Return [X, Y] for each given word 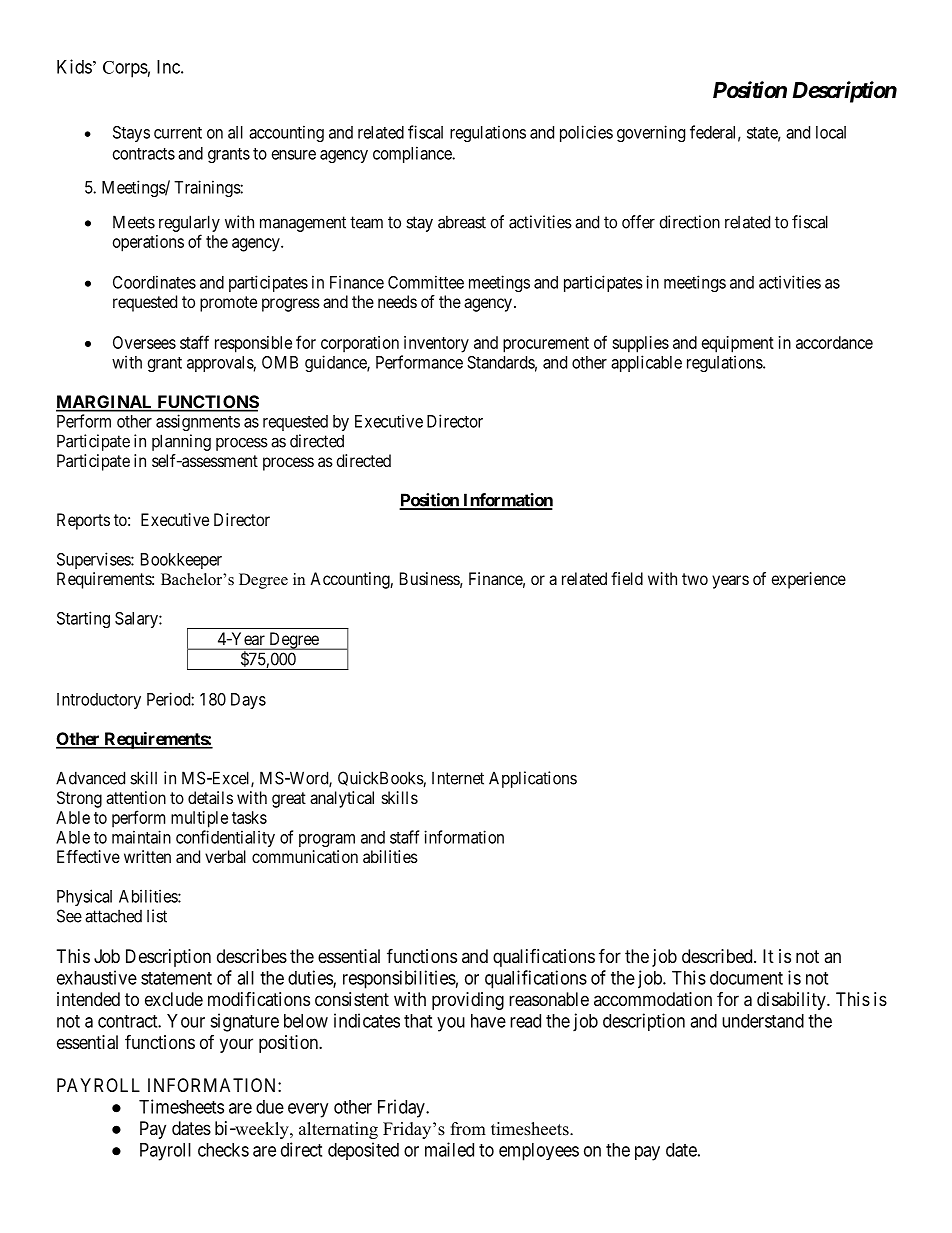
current [178, 133]
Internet [458, 778]
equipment [738, 344]
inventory [436, 344]
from [468, 1129]
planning [181, 442]
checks [223, 1150]
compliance [413, 154]
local [831, 132]
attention [136, 797]
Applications [533, 779]
